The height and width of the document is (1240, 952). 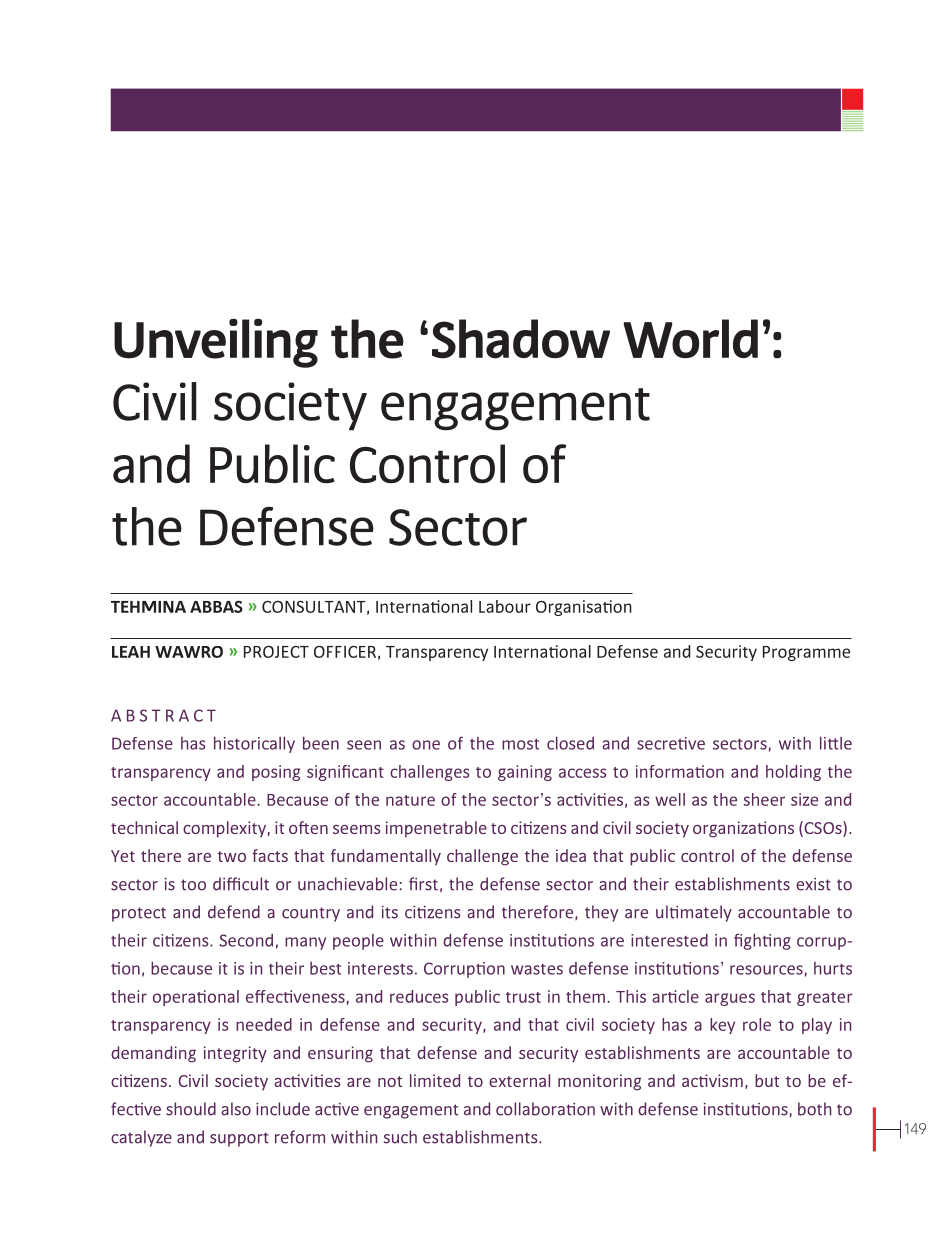 I want to click on also, so click(x=236, y=1109).
